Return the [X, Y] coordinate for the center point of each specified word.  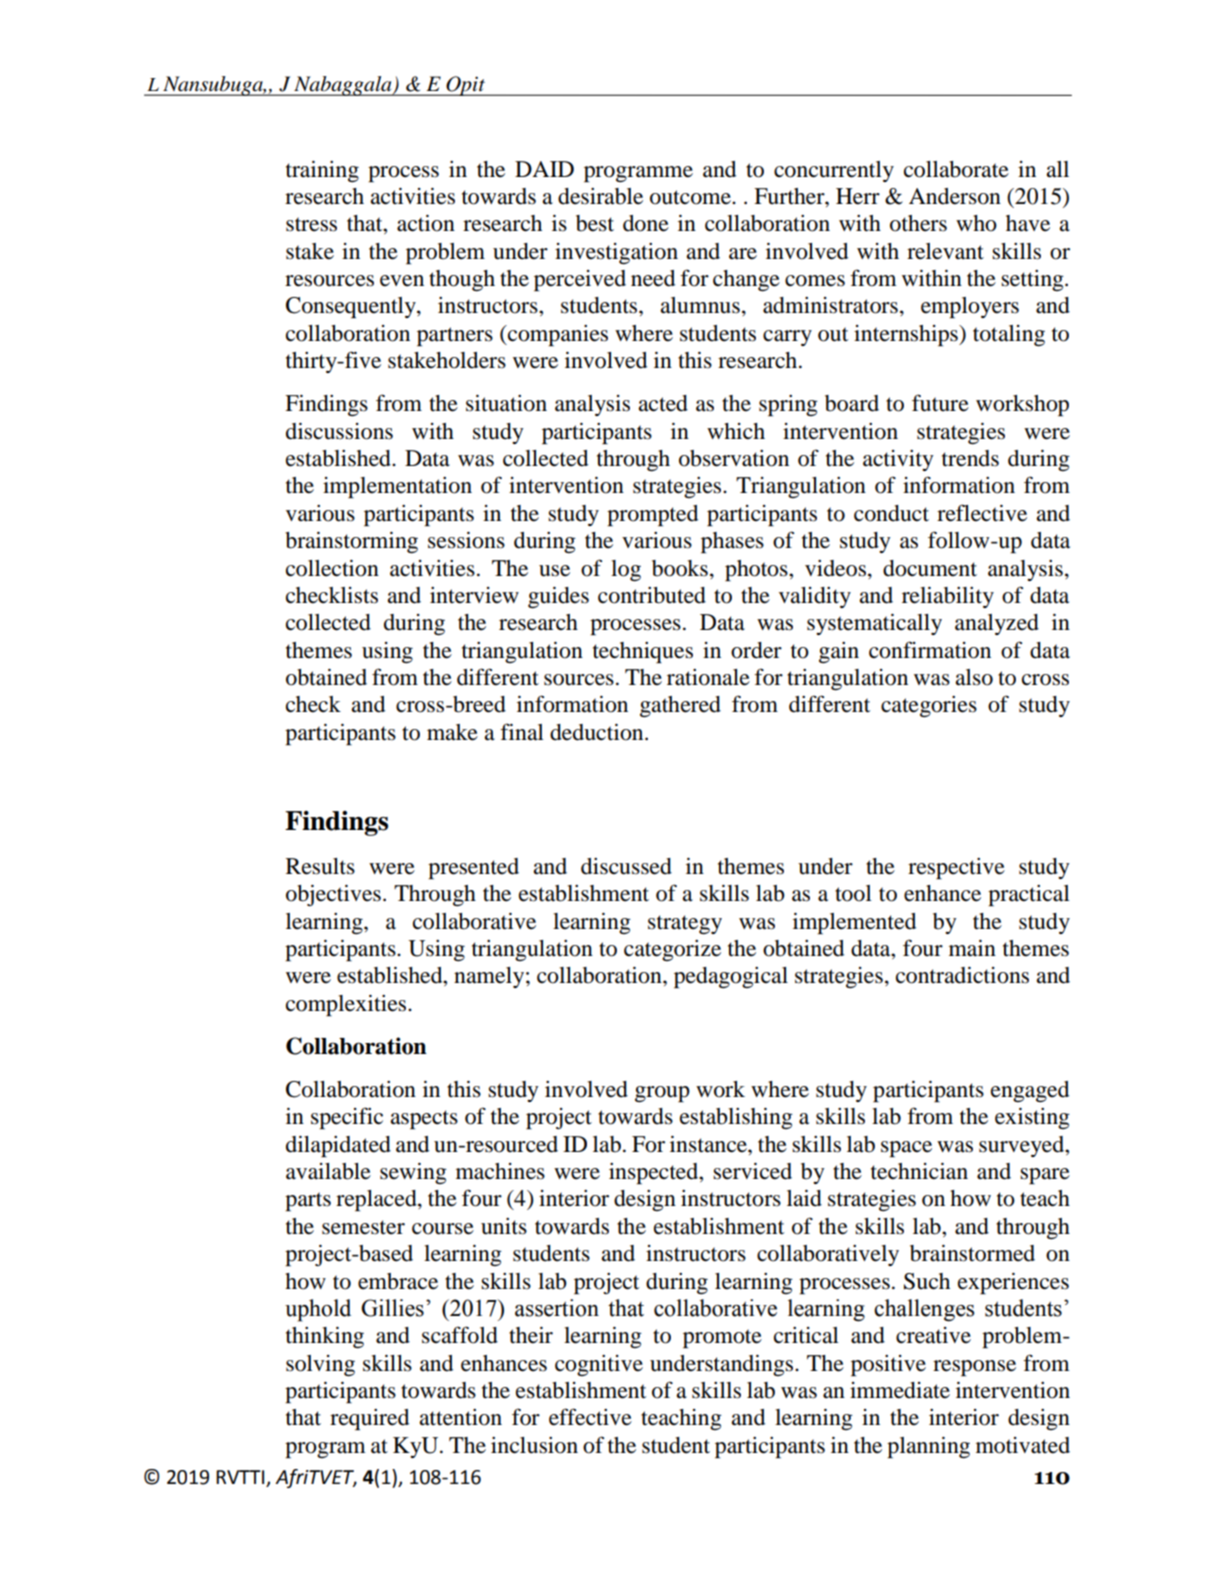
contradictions [962, 975]
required [369, 1419]
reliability [948, 597]
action [426, 223]
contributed [652, 595]
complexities [347, 1005]
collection [332, 568]
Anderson [955, 196]
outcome [691, 197]
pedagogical [731, 977]
